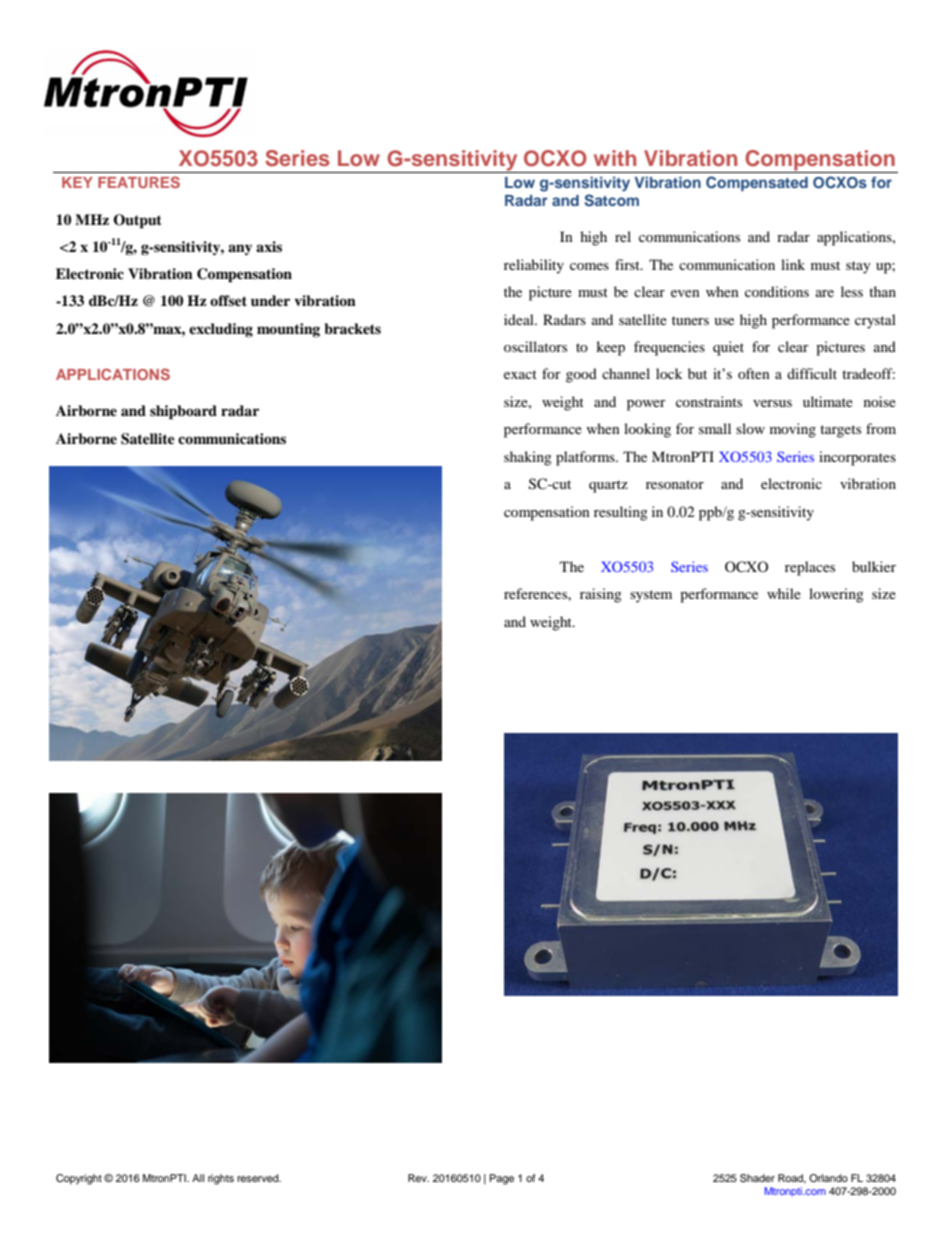  What do you see at coordinates (502, 1179) in the screenshot?
I see `Page` at bounding box center [502, 1179].
